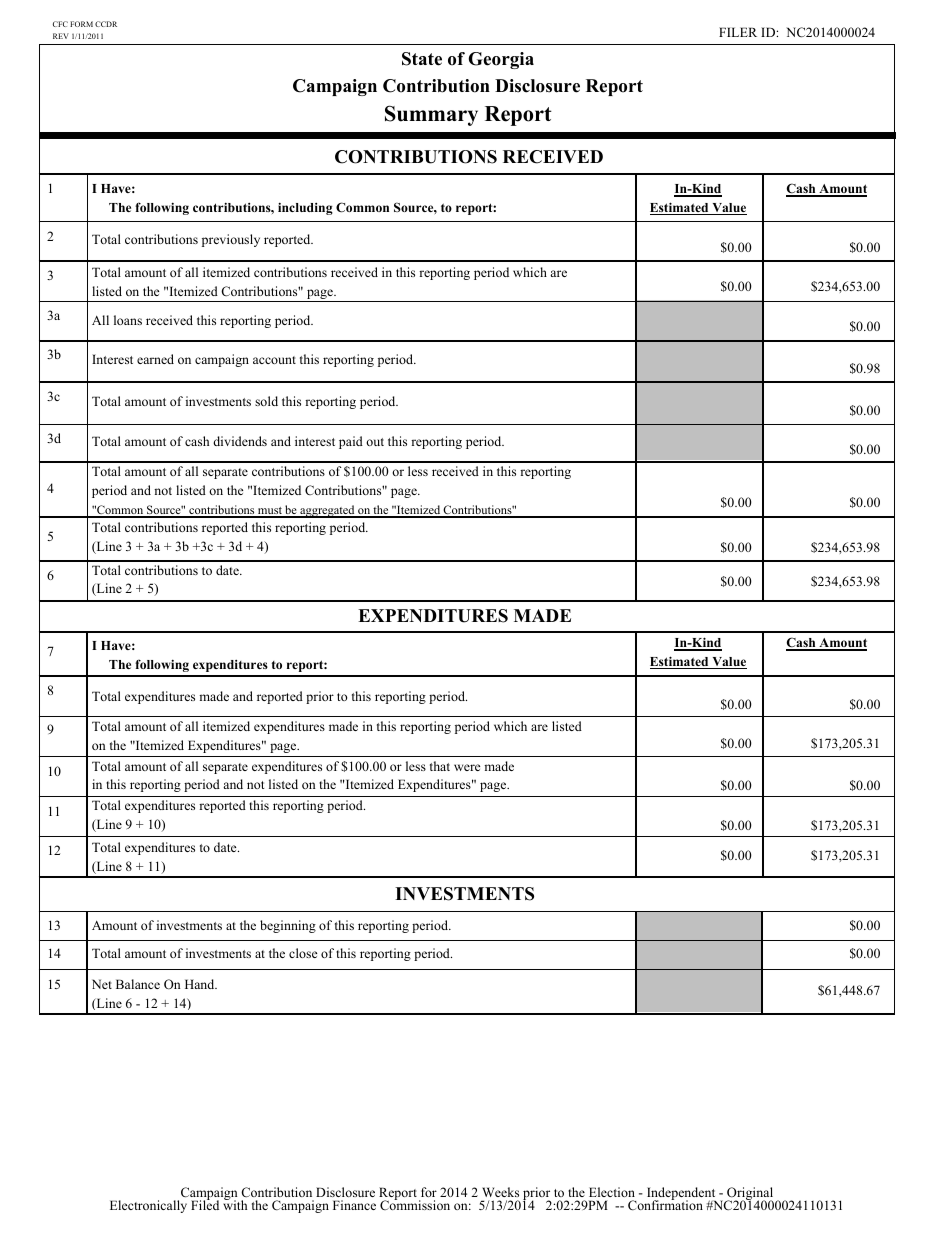 Image resolution: width=952 pixels, height=1233 pixels. Describe the element at coordinates (270, 512) in the screenshot. I see `must` at that location.
